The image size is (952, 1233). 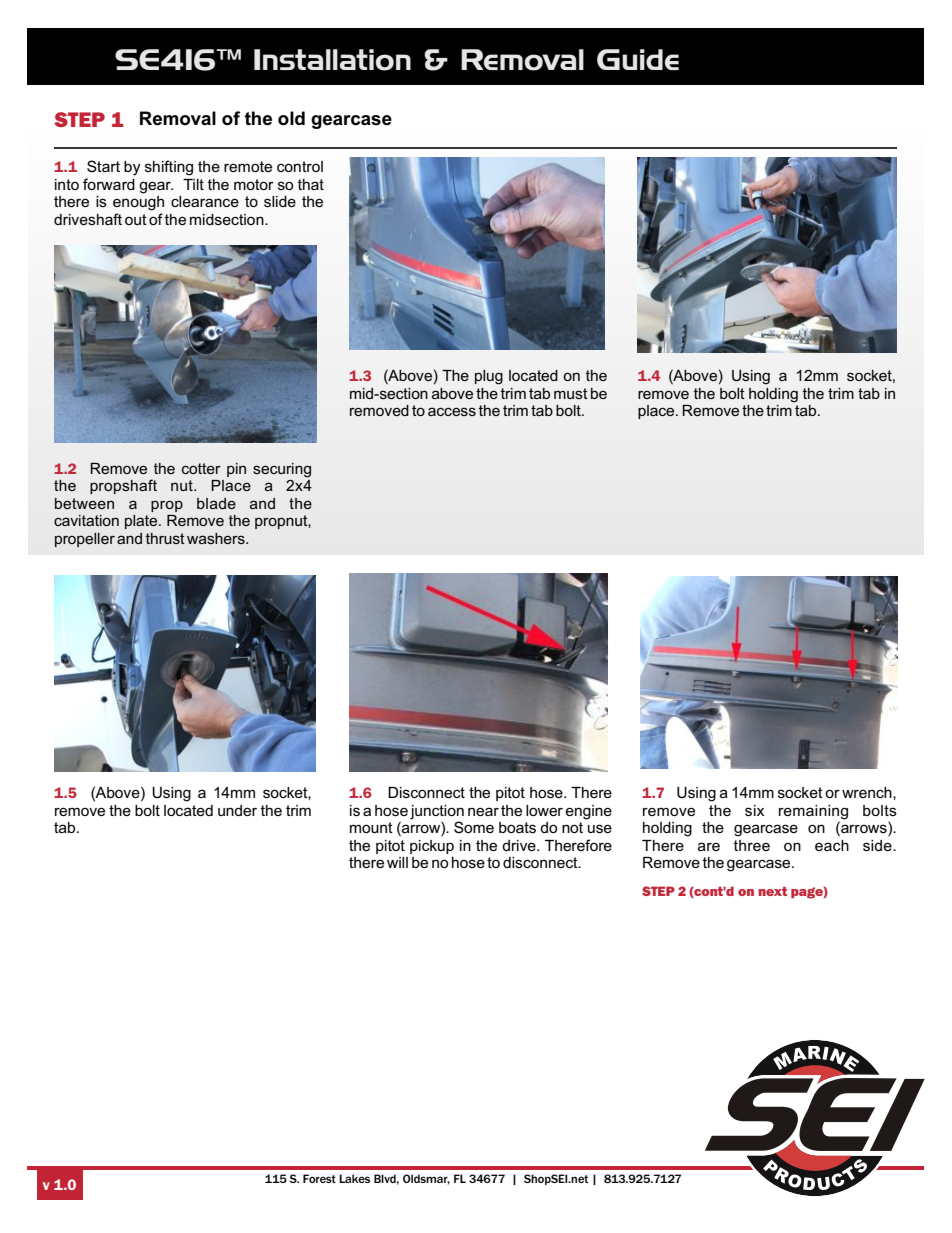 What do you see at coordinates (638, 59) in the screenshot?
I see `Guide` at bounding box center [638, 59].
